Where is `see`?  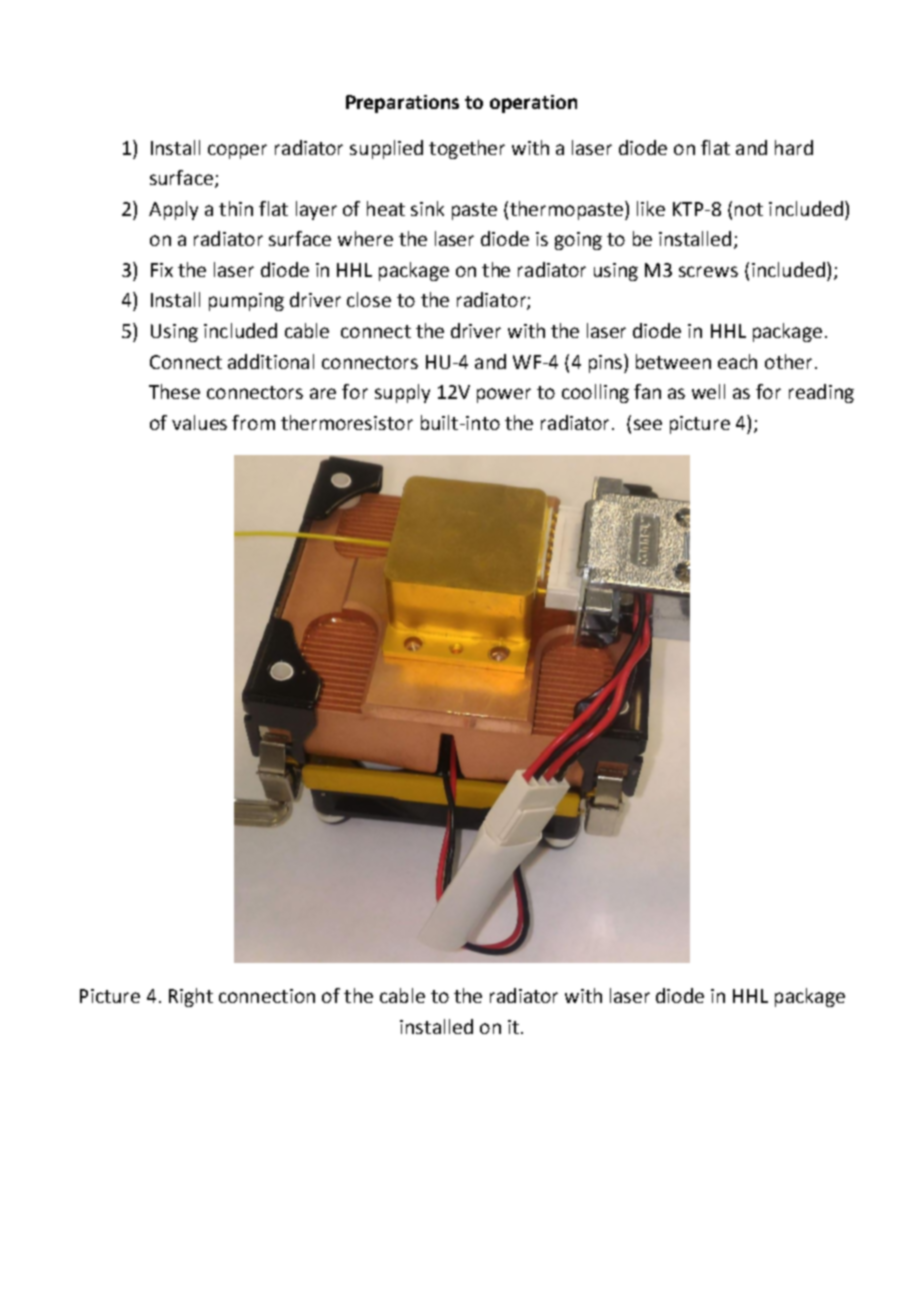 see is located at coordinates (648, 424).
